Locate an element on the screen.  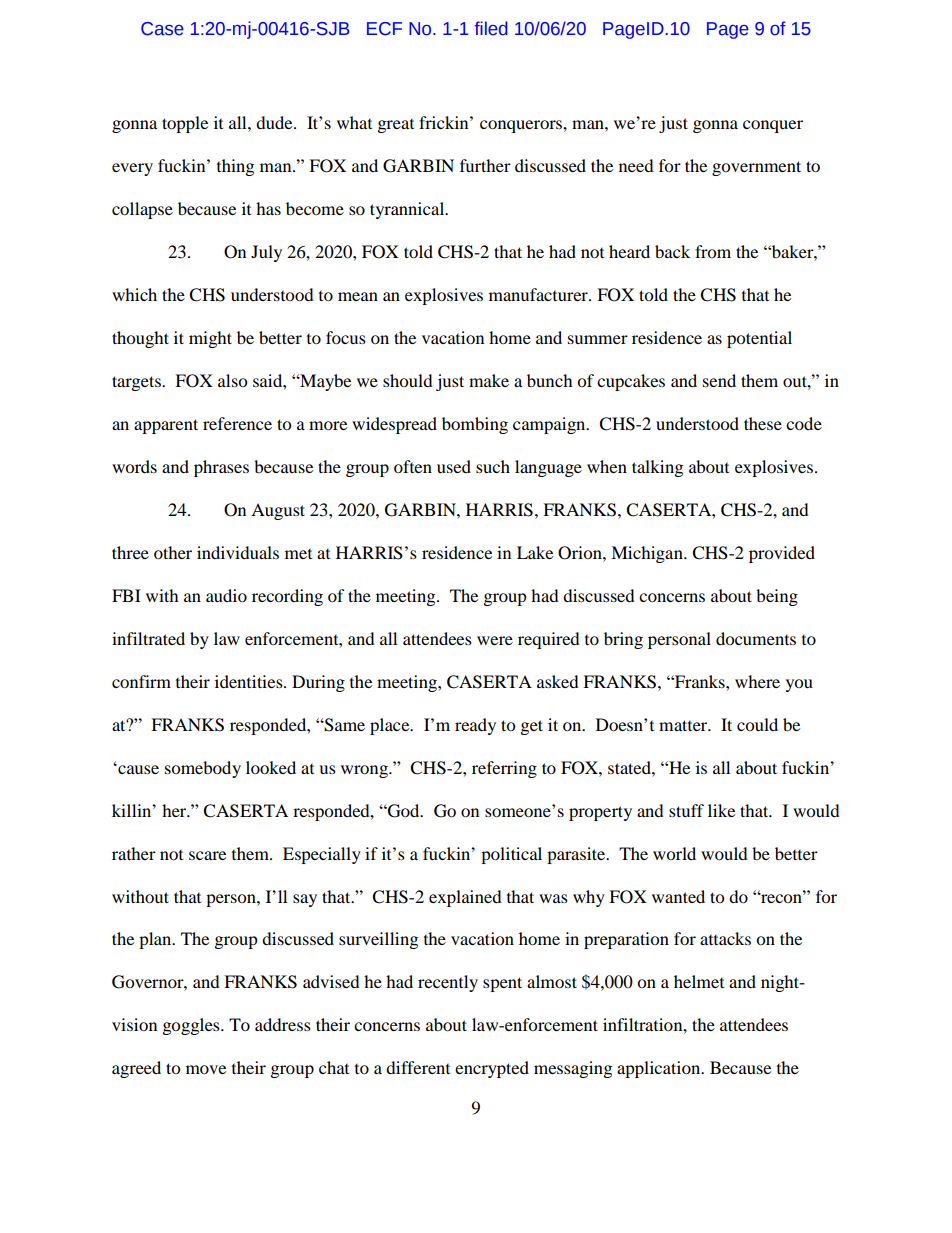
government is located at coordinates (756, 168).
